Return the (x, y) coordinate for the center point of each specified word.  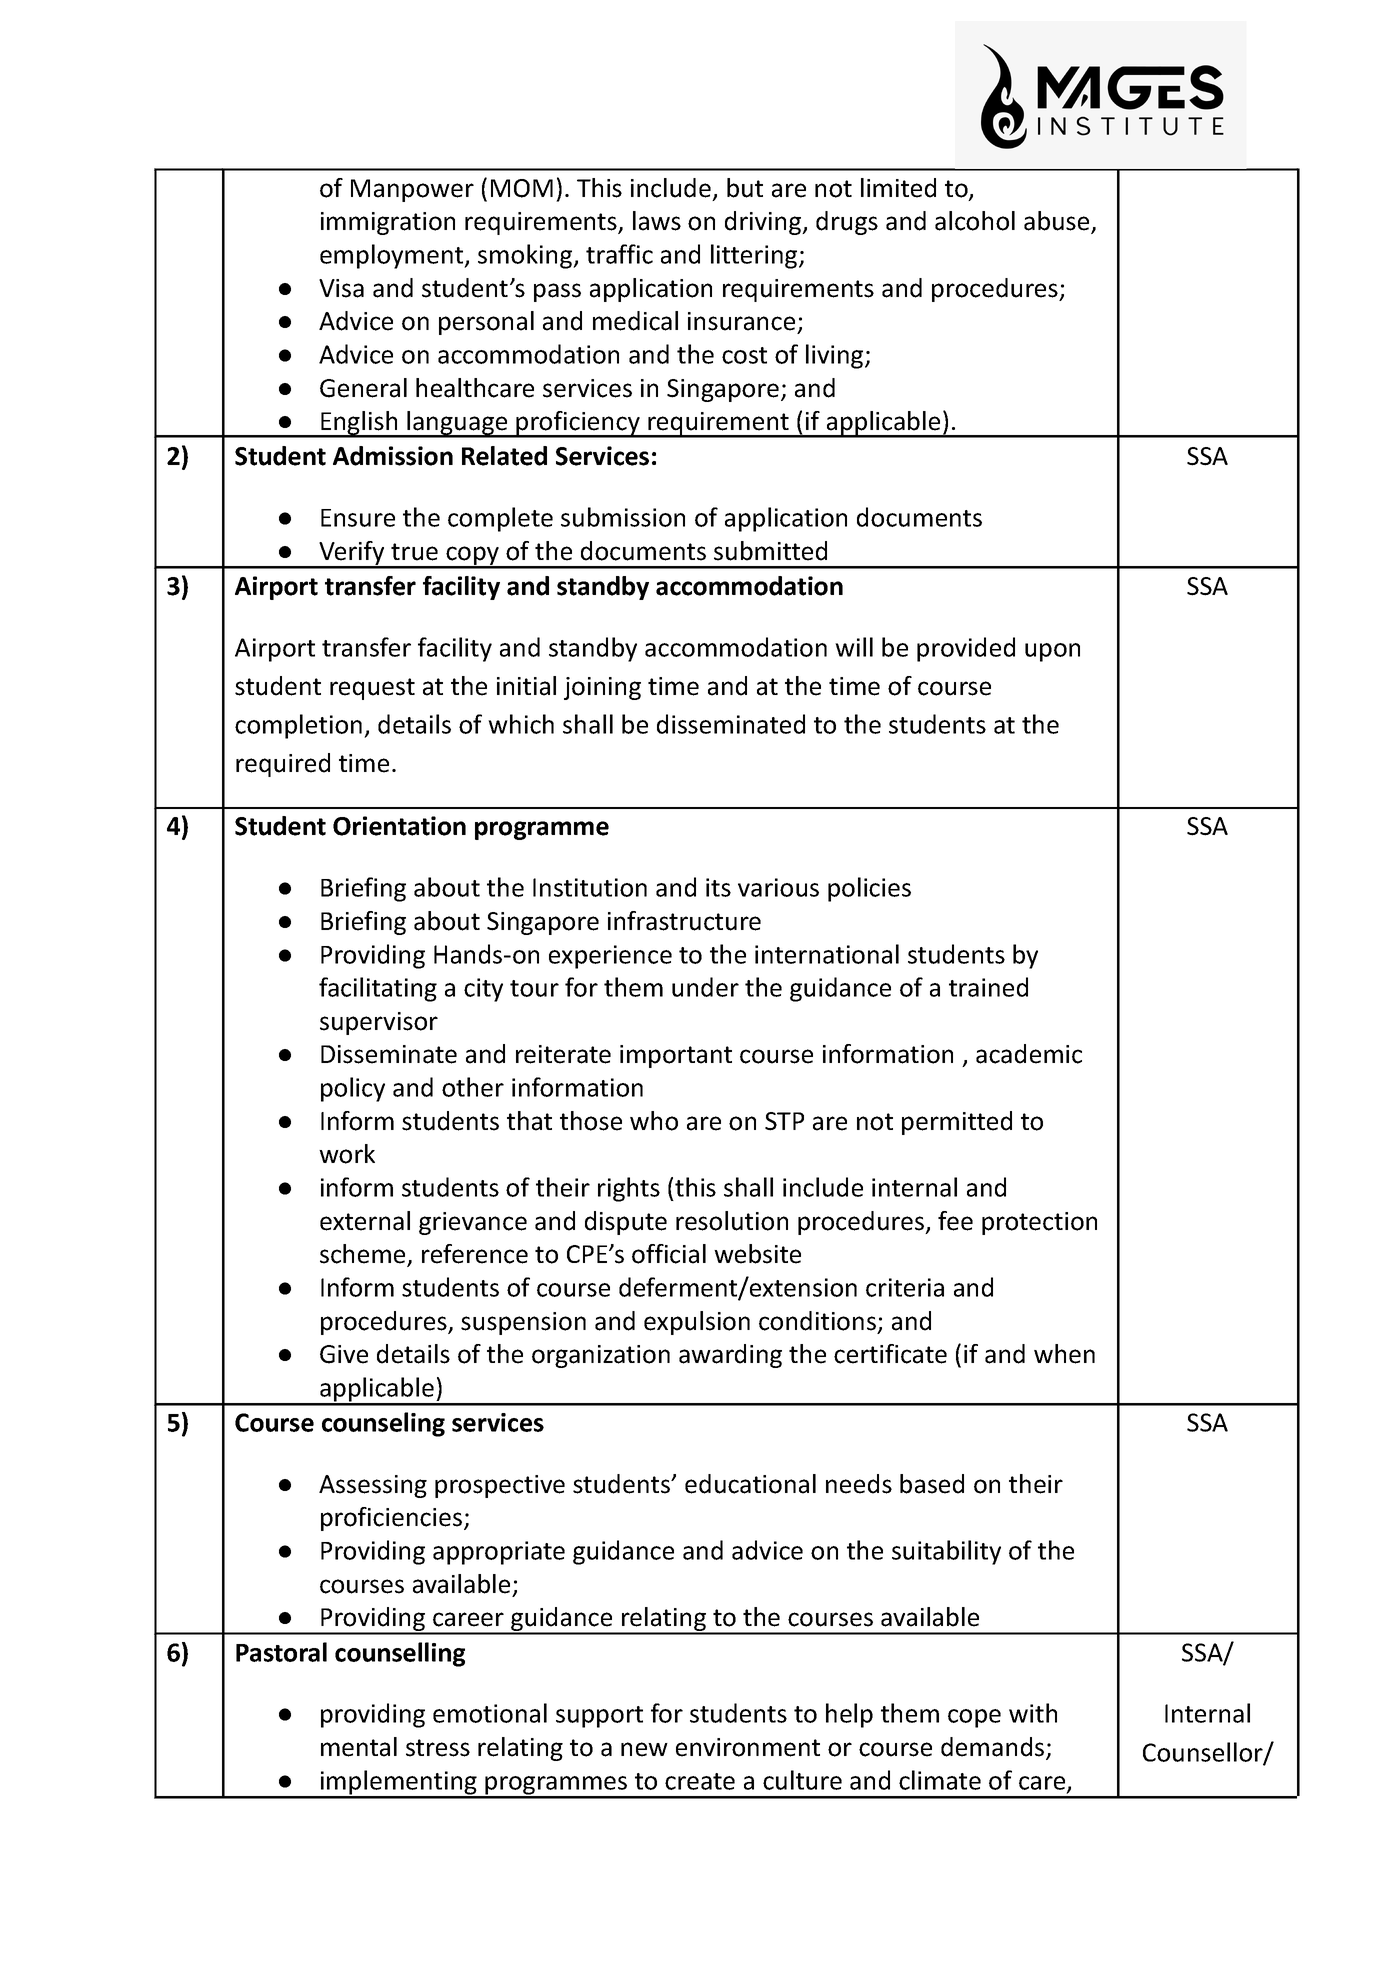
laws (657, 221)
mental (359, 1747)
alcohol (975, 221)
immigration (388, 223)
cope (974, 1718)
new (644, 1749)
